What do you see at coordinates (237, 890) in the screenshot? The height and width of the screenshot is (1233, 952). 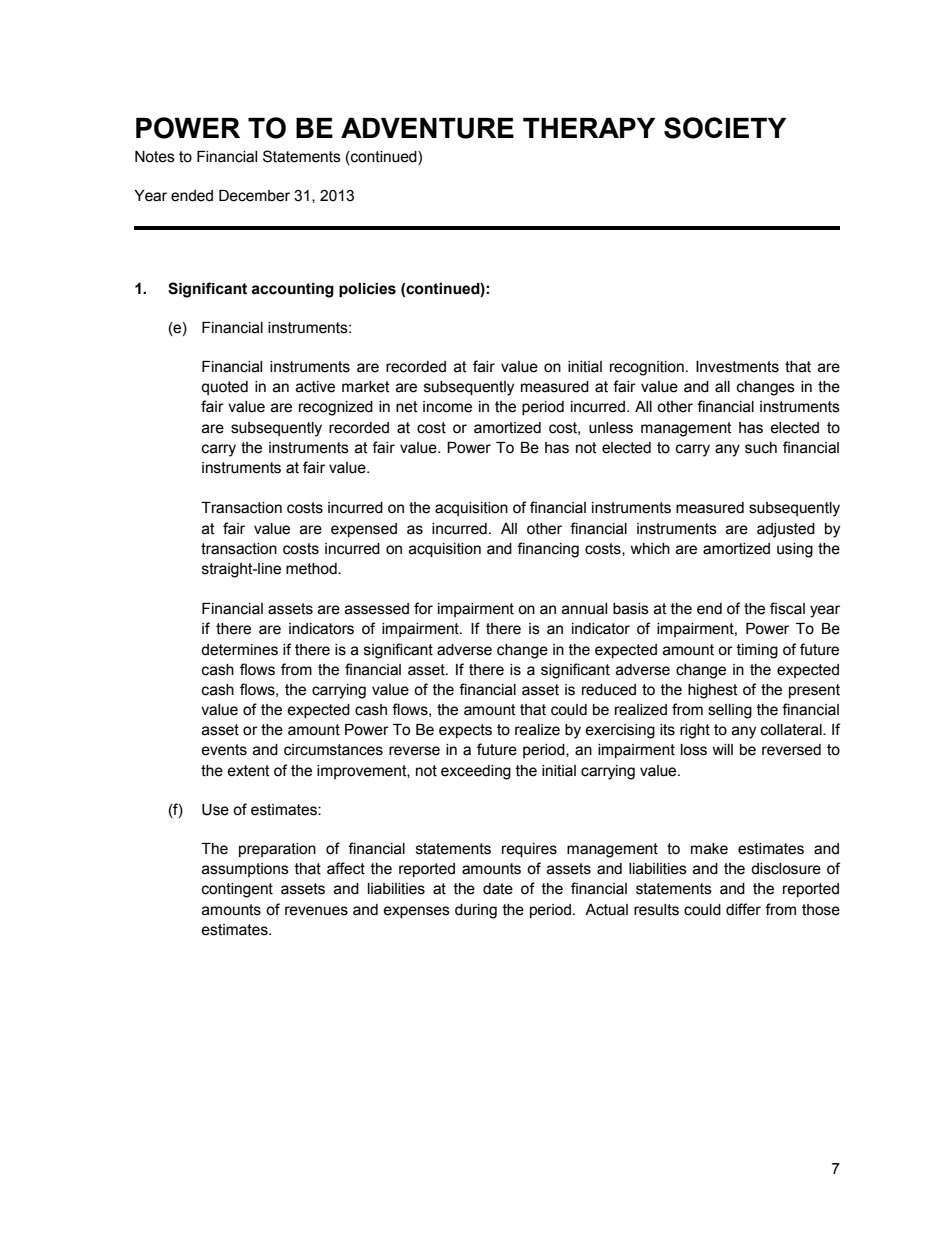 I see `contingent` at bounding box center [237, 890].
